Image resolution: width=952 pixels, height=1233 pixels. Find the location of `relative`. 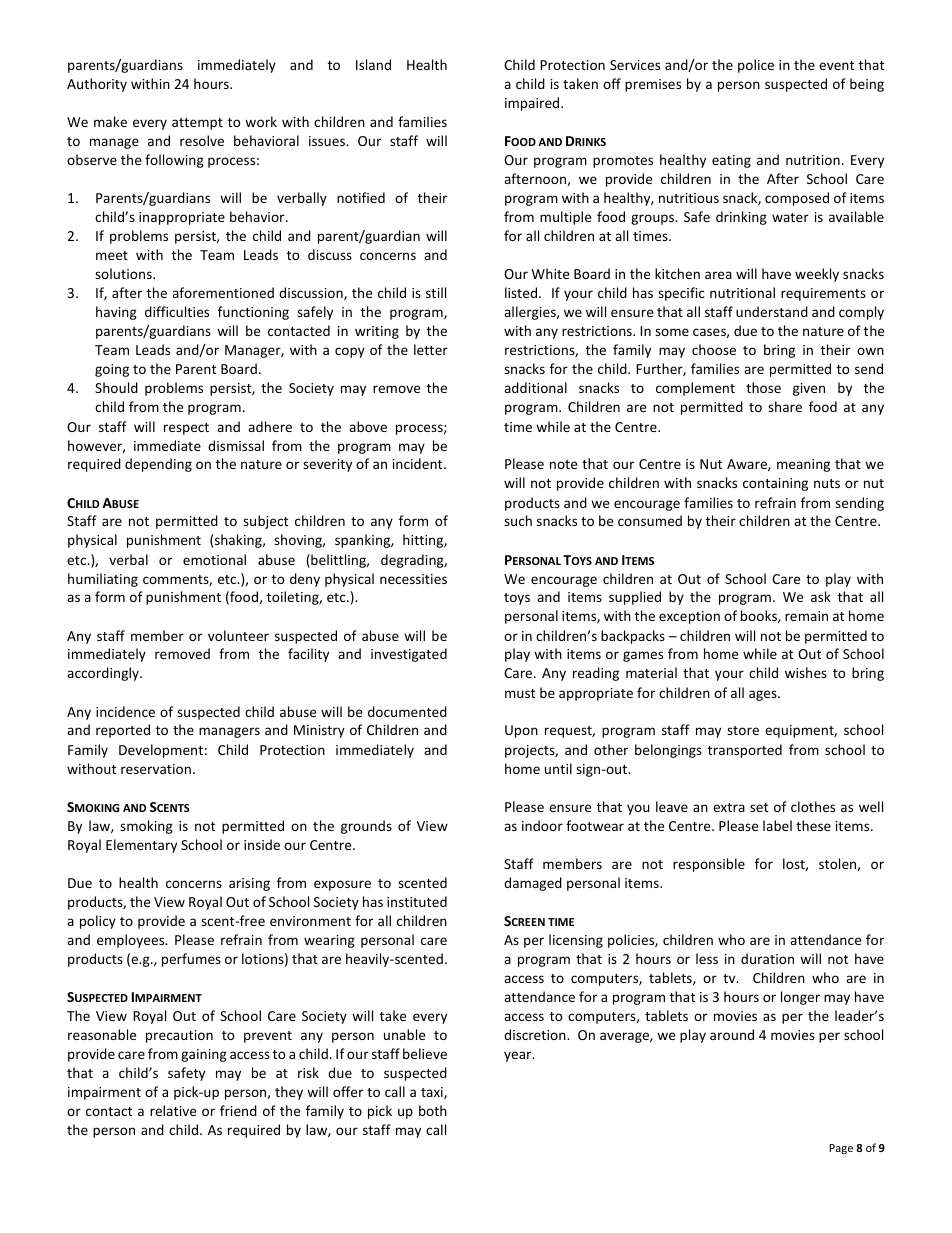

relative is located at coordinates (173, 1110).
